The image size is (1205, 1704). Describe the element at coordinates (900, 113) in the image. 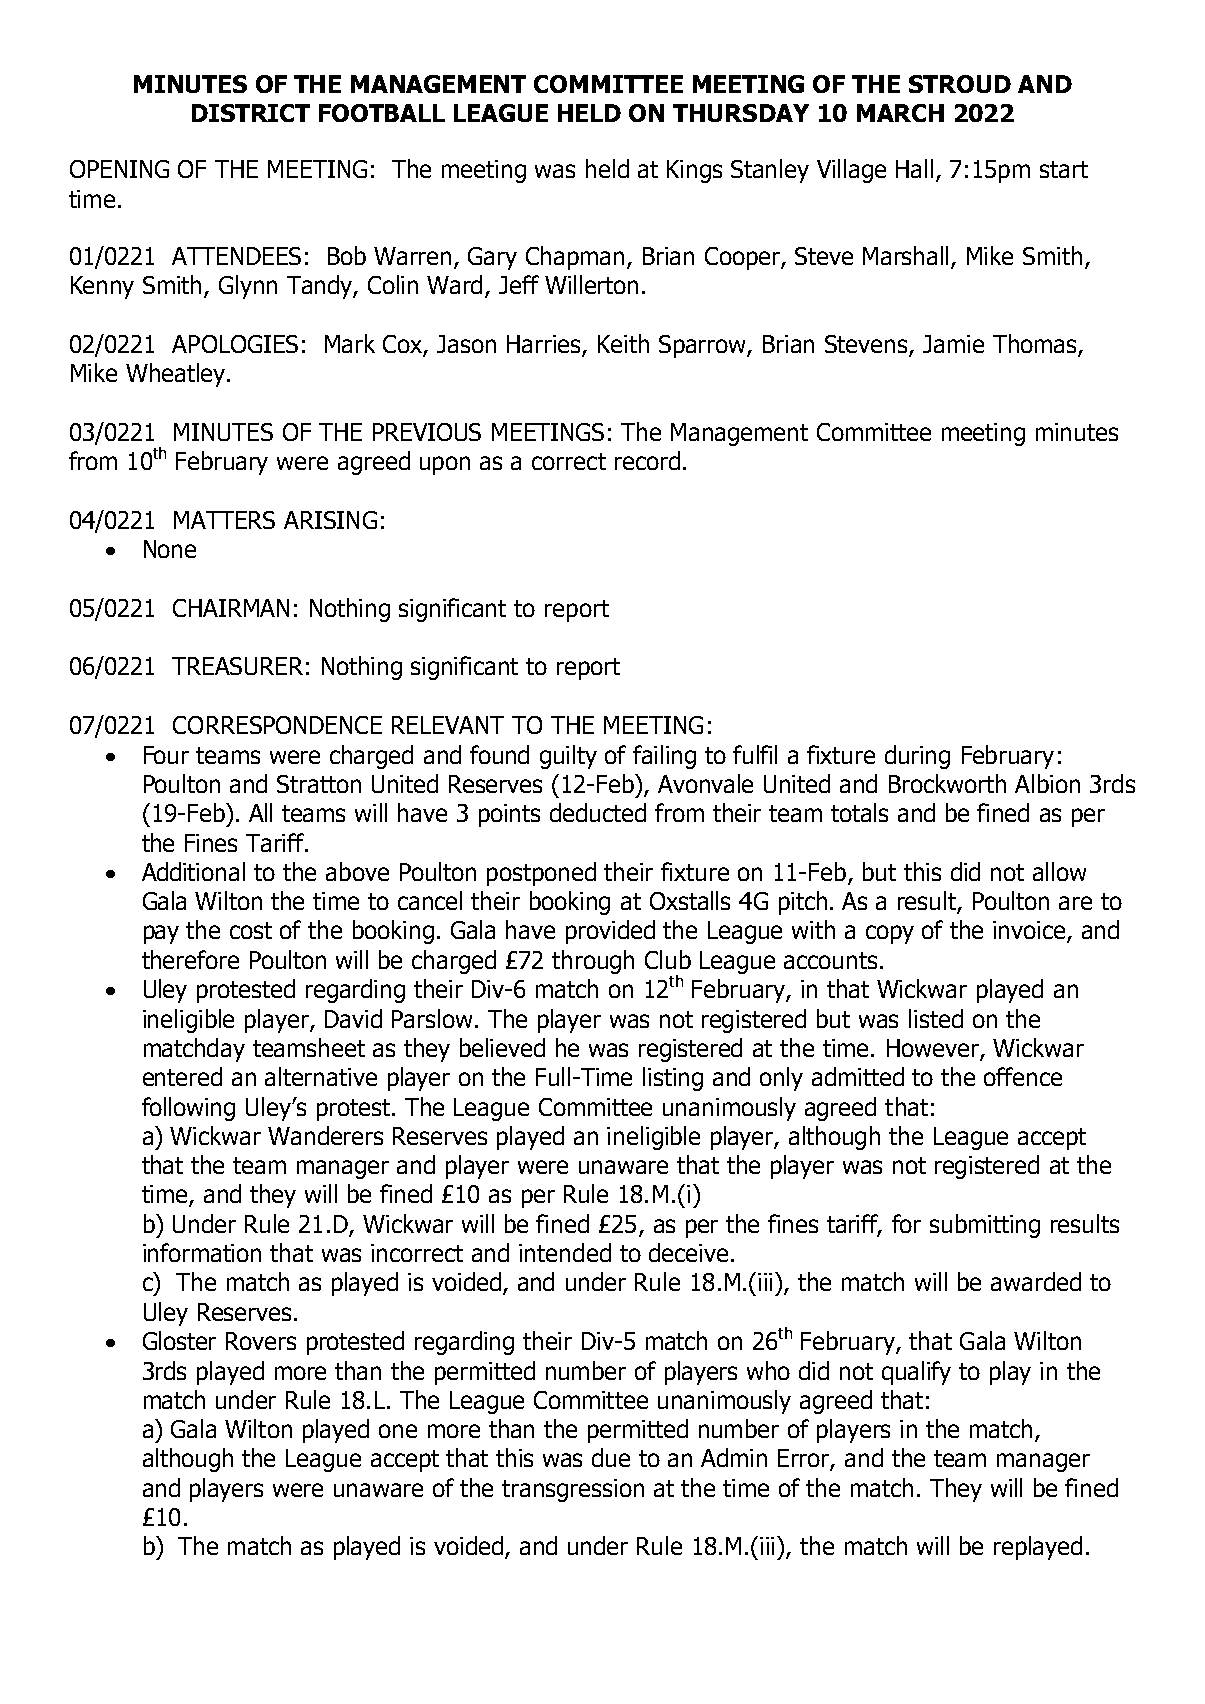

I see `MARCH` at that location.
